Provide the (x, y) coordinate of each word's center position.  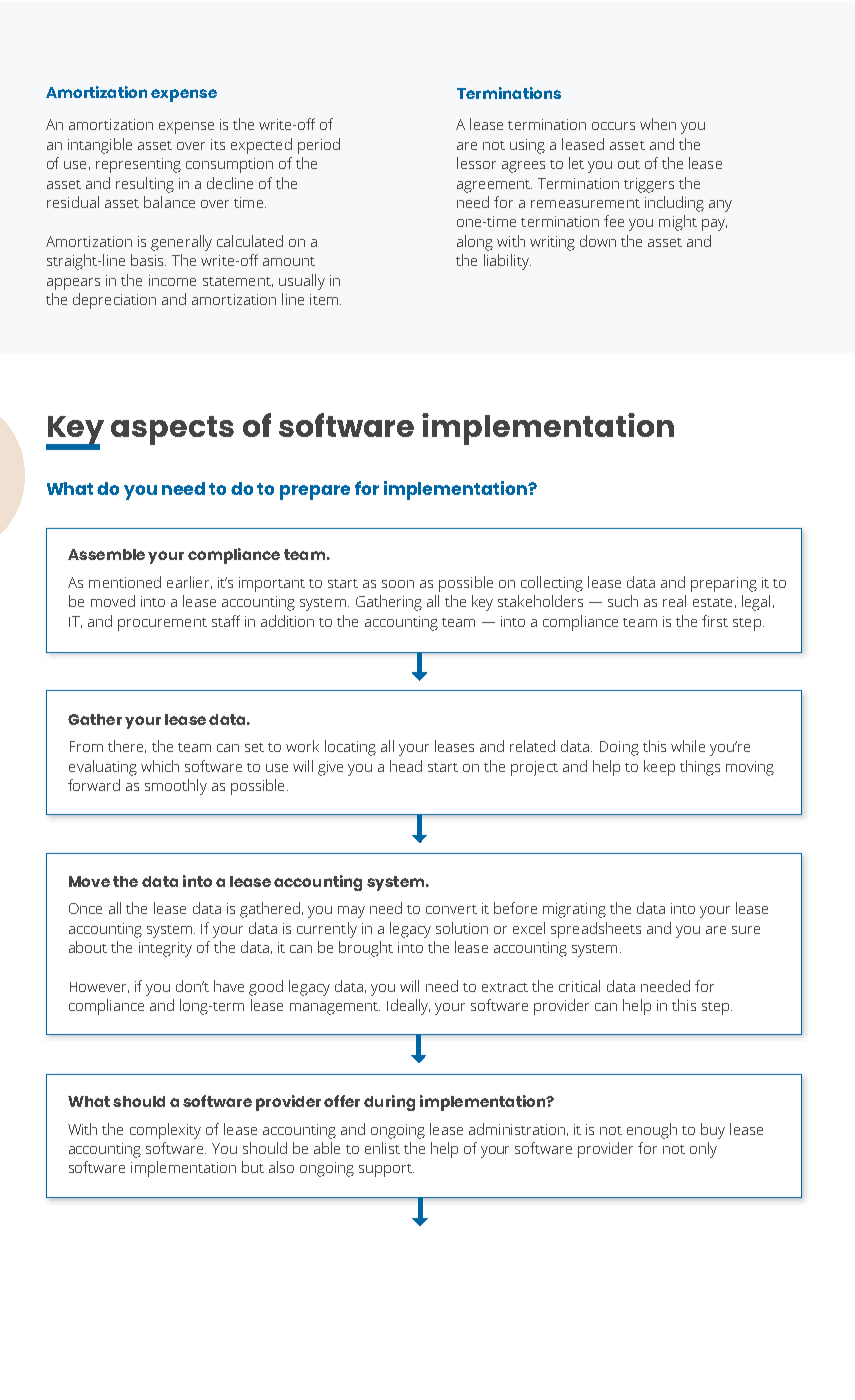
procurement (162, 624)
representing (138, 165)
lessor (476, 163)
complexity (165, 1131)
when (658, 124)
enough (652, 1131)
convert (451, 909)
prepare (315, 492)
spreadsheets (596, 930)
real (674, 601)
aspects (172, 430)
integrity (165, 949)
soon (398, 584)
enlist (382, 1148)
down (598, 241)
